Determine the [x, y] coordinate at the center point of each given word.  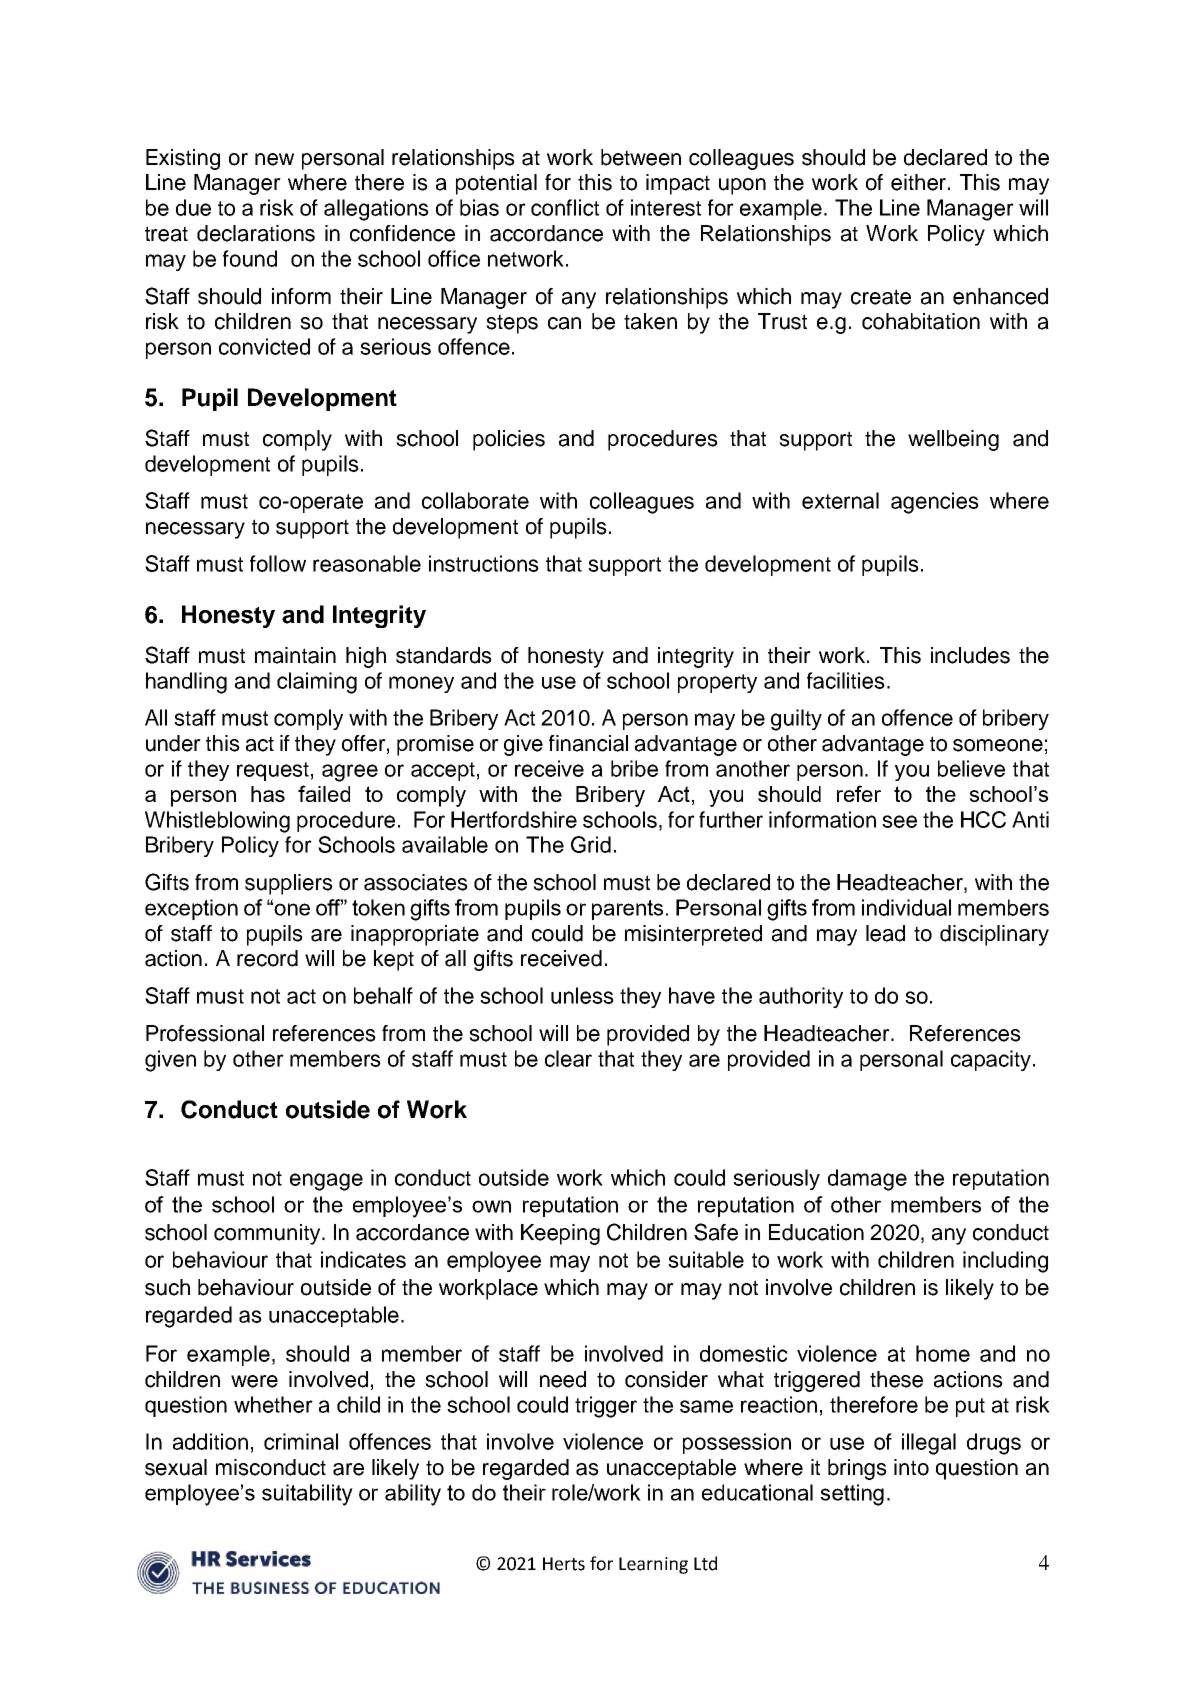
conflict [565, 207]
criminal [301, 1441]
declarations [256, 233]
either [918, 182]
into [911, 1467]
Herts [564, 1564]
